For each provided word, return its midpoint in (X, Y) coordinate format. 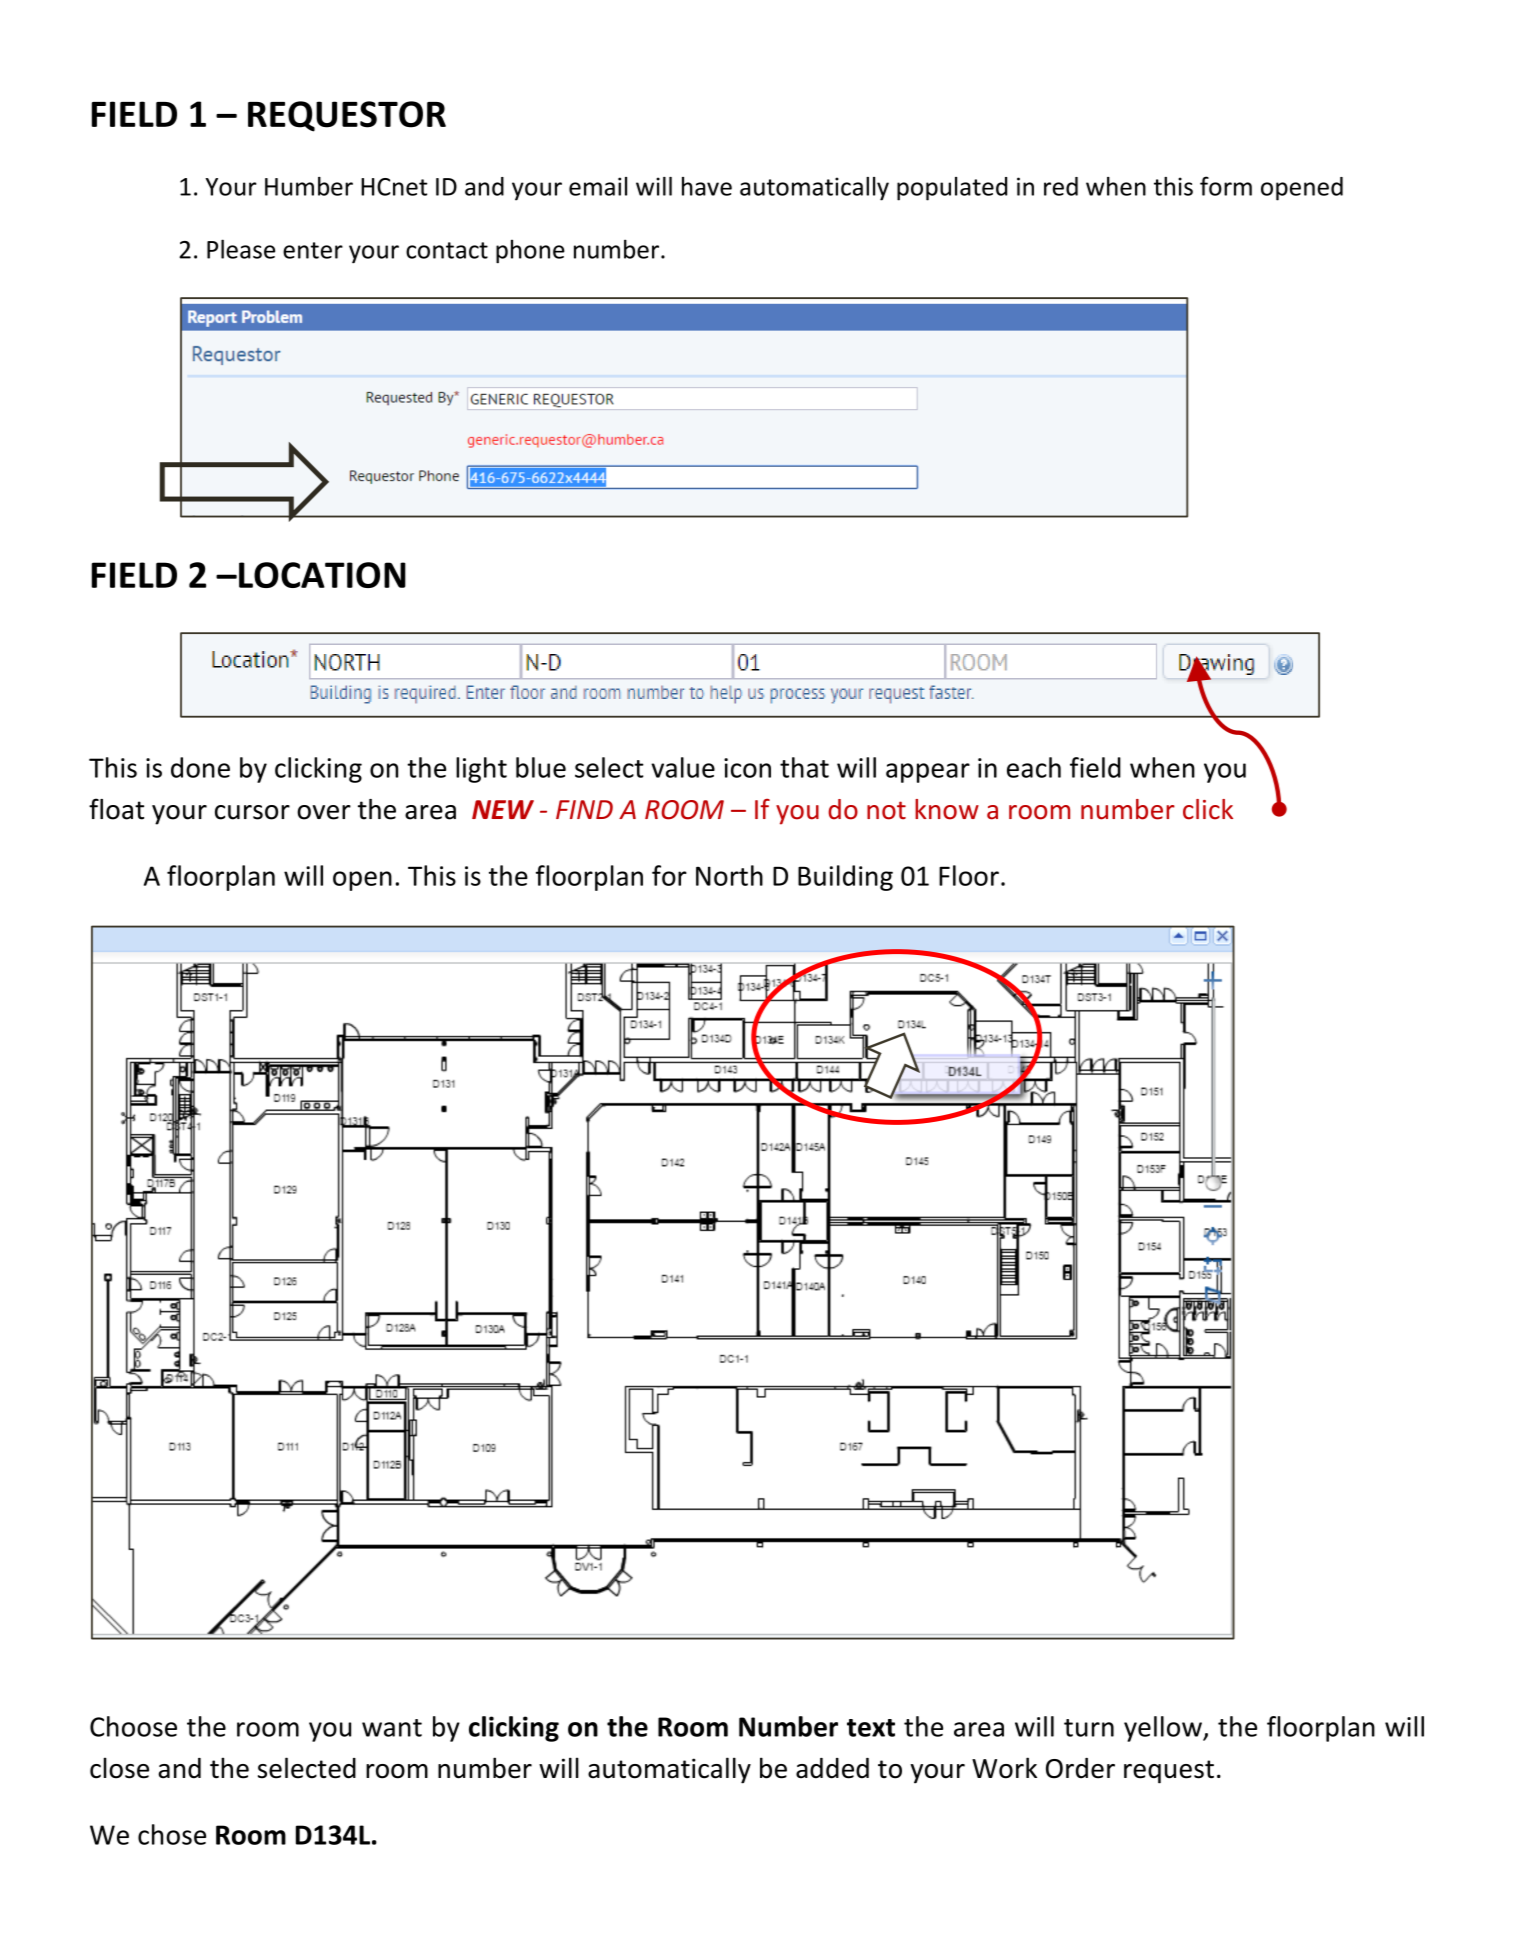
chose (172, 1834)
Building (845, 878)
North (729, 875)
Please (241, 249)
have (707, 186)
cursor (252, 812)
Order (1080, 1768)
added (832, 1768)
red (1061, 186)
